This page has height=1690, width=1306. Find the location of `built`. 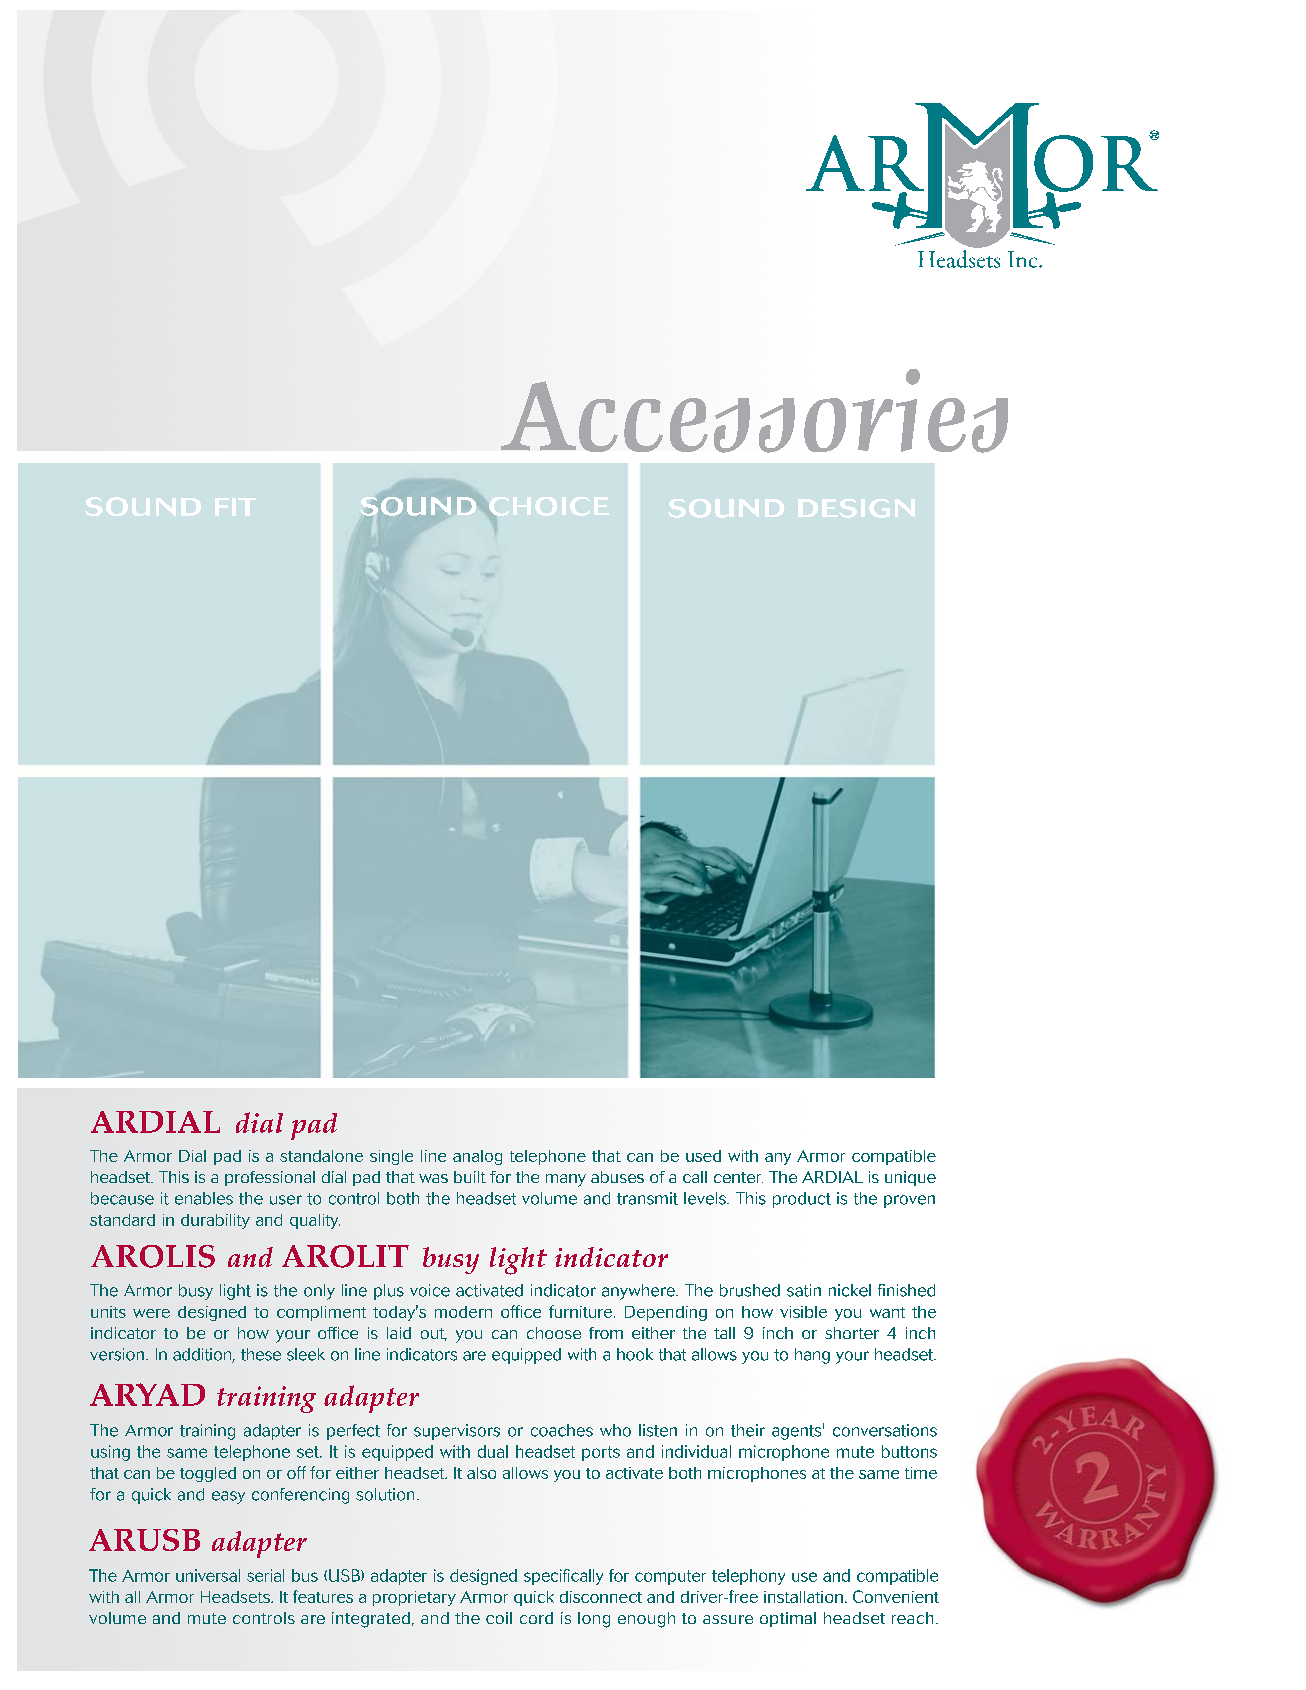

built is located at coordinates (470, 1177).
